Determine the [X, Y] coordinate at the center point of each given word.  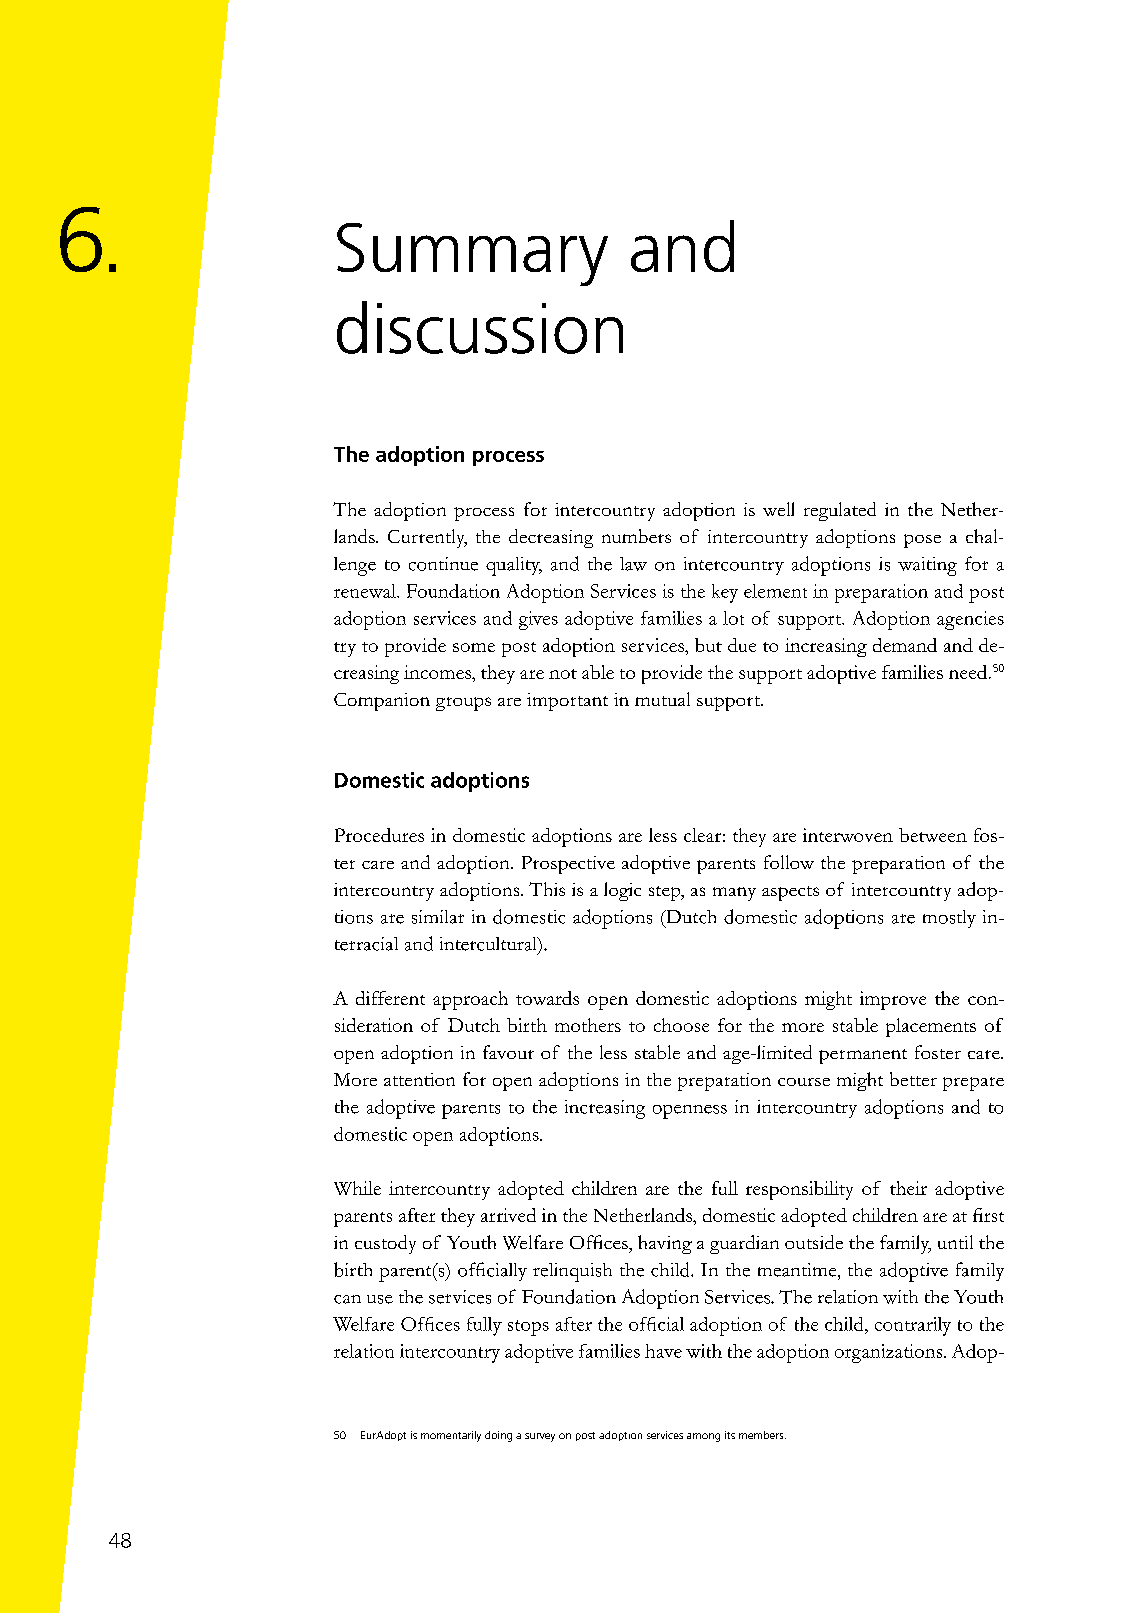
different [390, 998]
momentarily [451, 1436]
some [474, 647]
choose [681, 1025]
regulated [840, 511]
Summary [472, 254]
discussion [480, 327]
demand [905, 645]
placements [931, 1027]
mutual [662, 699]
